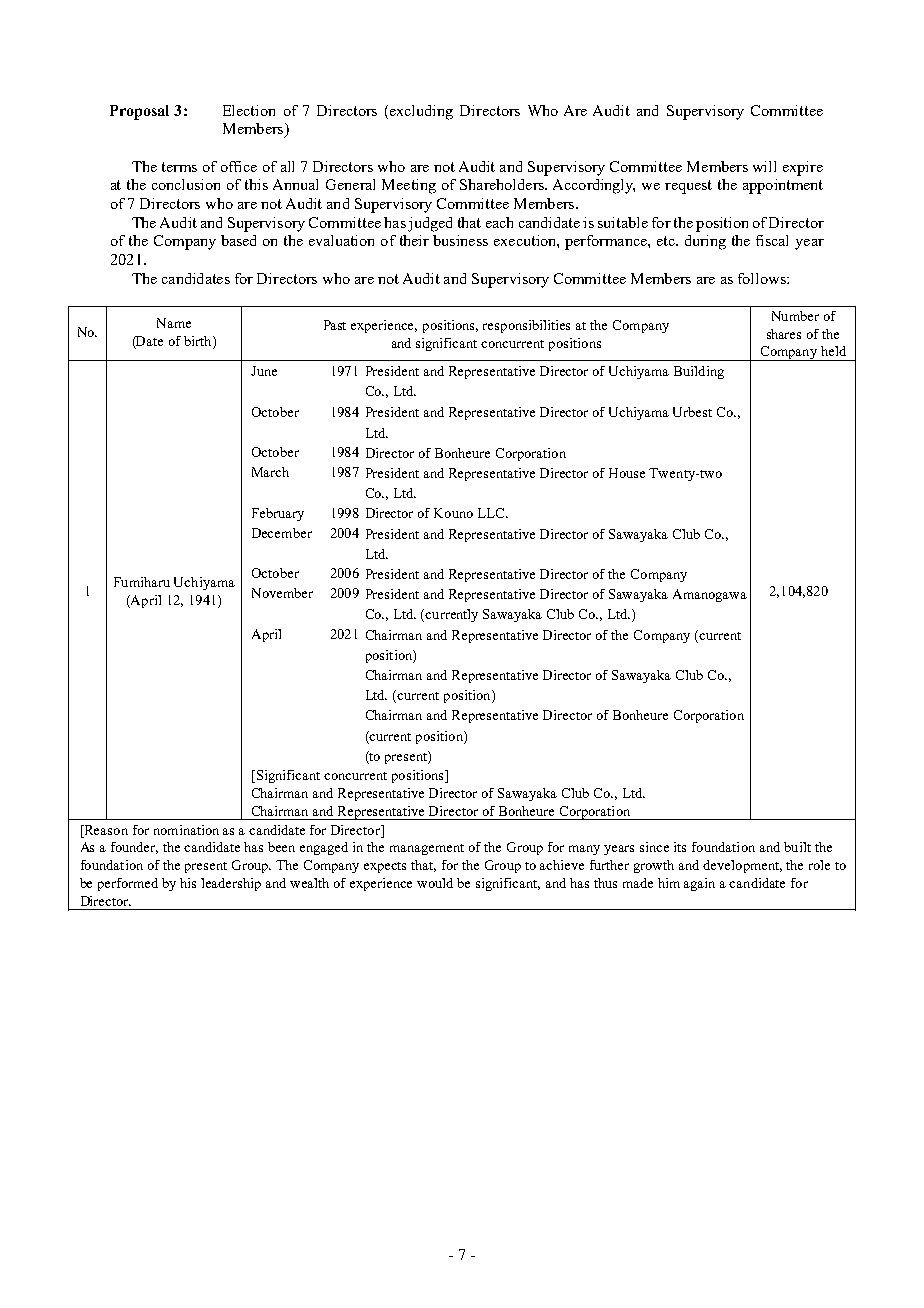 This image has width=924, height=1308. What do you see at coordinates (764, 166) in the image?
I see `will` at bounding box center [764, 166].
